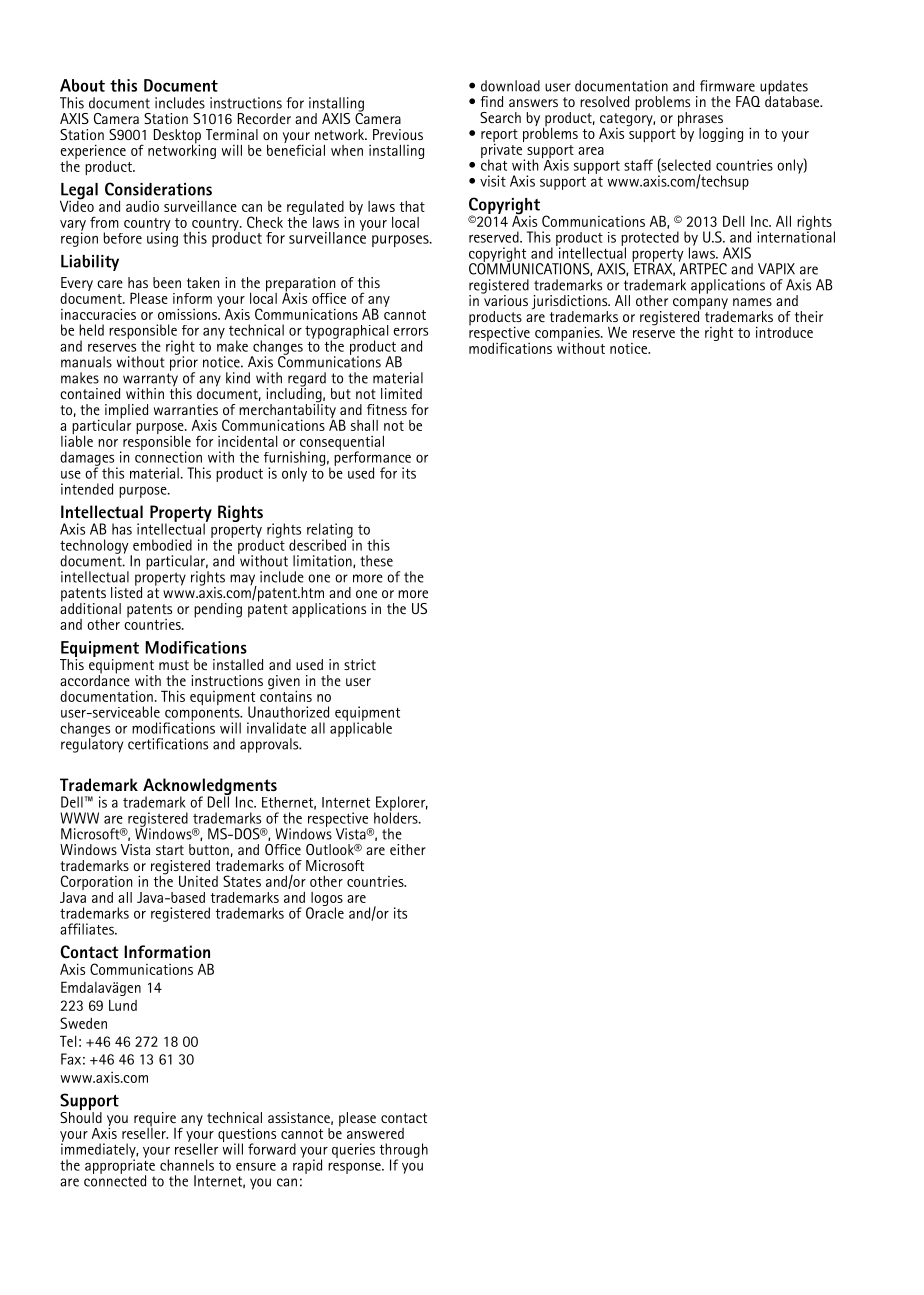  Describe the element at coordinates (375, 1133) in the screenshot. I see `answered` at that location.
